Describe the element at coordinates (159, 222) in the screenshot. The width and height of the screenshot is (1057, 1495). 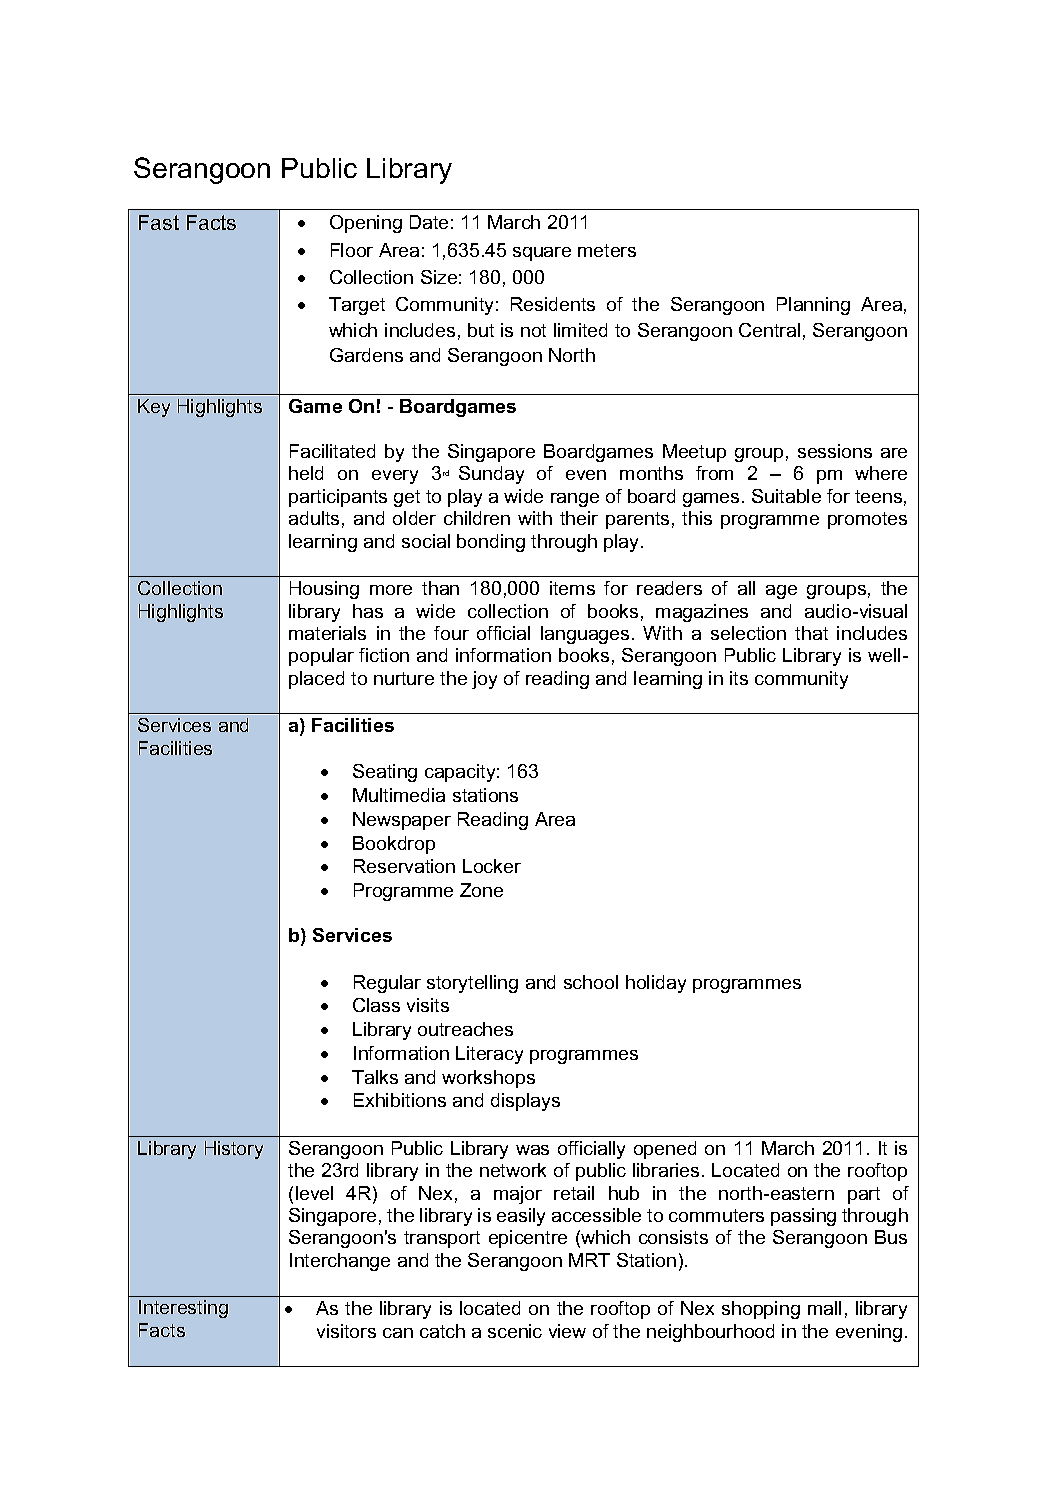
I see `Fast` at that location.
